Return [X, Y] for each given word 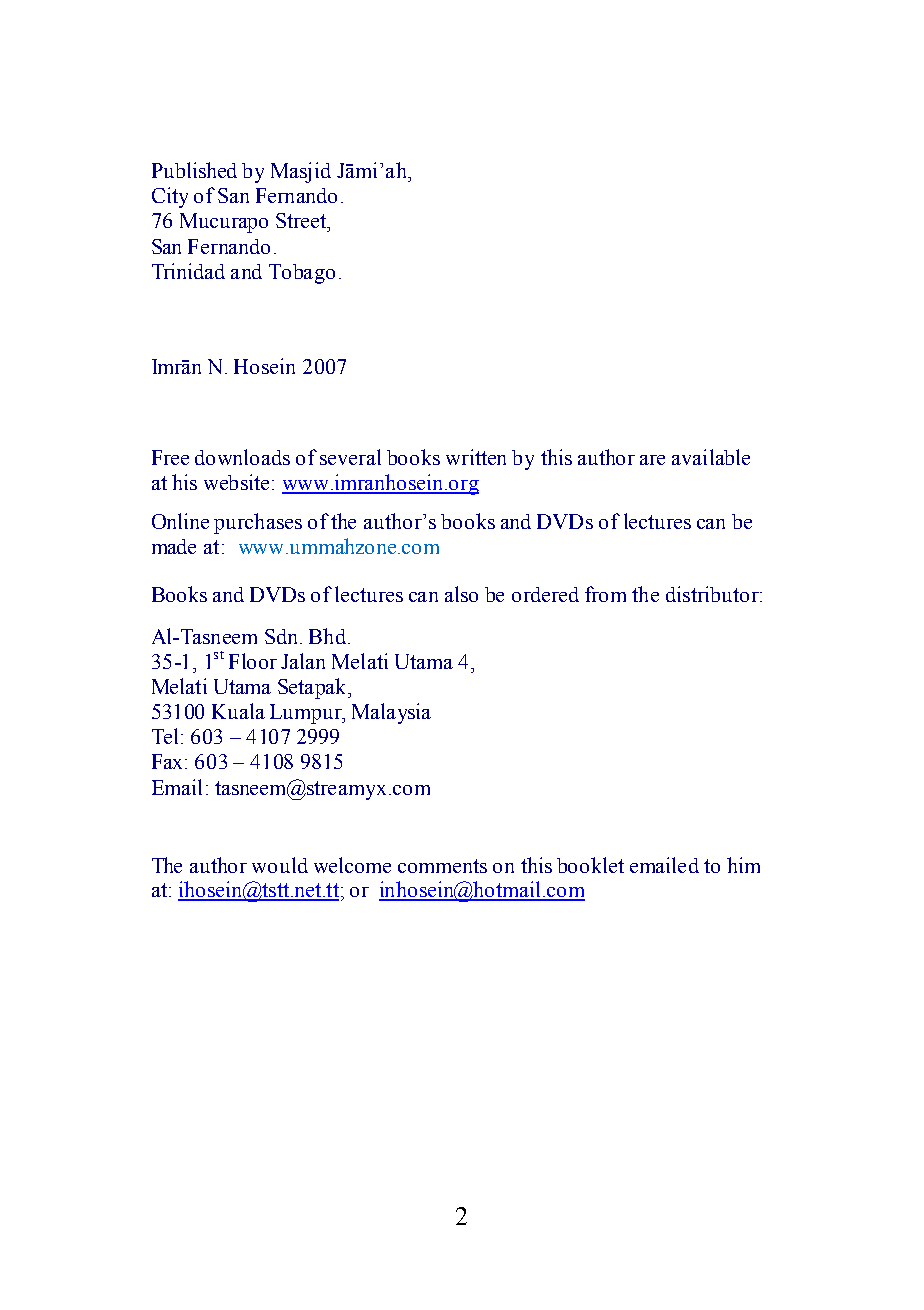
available [711, 457]
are [652, 460]
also [461, 594]
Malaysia [391, 713]
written [476, 457]
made [174, 546]
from [605, 594]
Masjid [301, 172]
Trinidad [188, 271]
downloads [242, 457]
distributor [713, 594]
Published [194, 170]
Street [302, 220]
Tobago [302, 274]
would [280, 865]
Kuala [238, 711]
